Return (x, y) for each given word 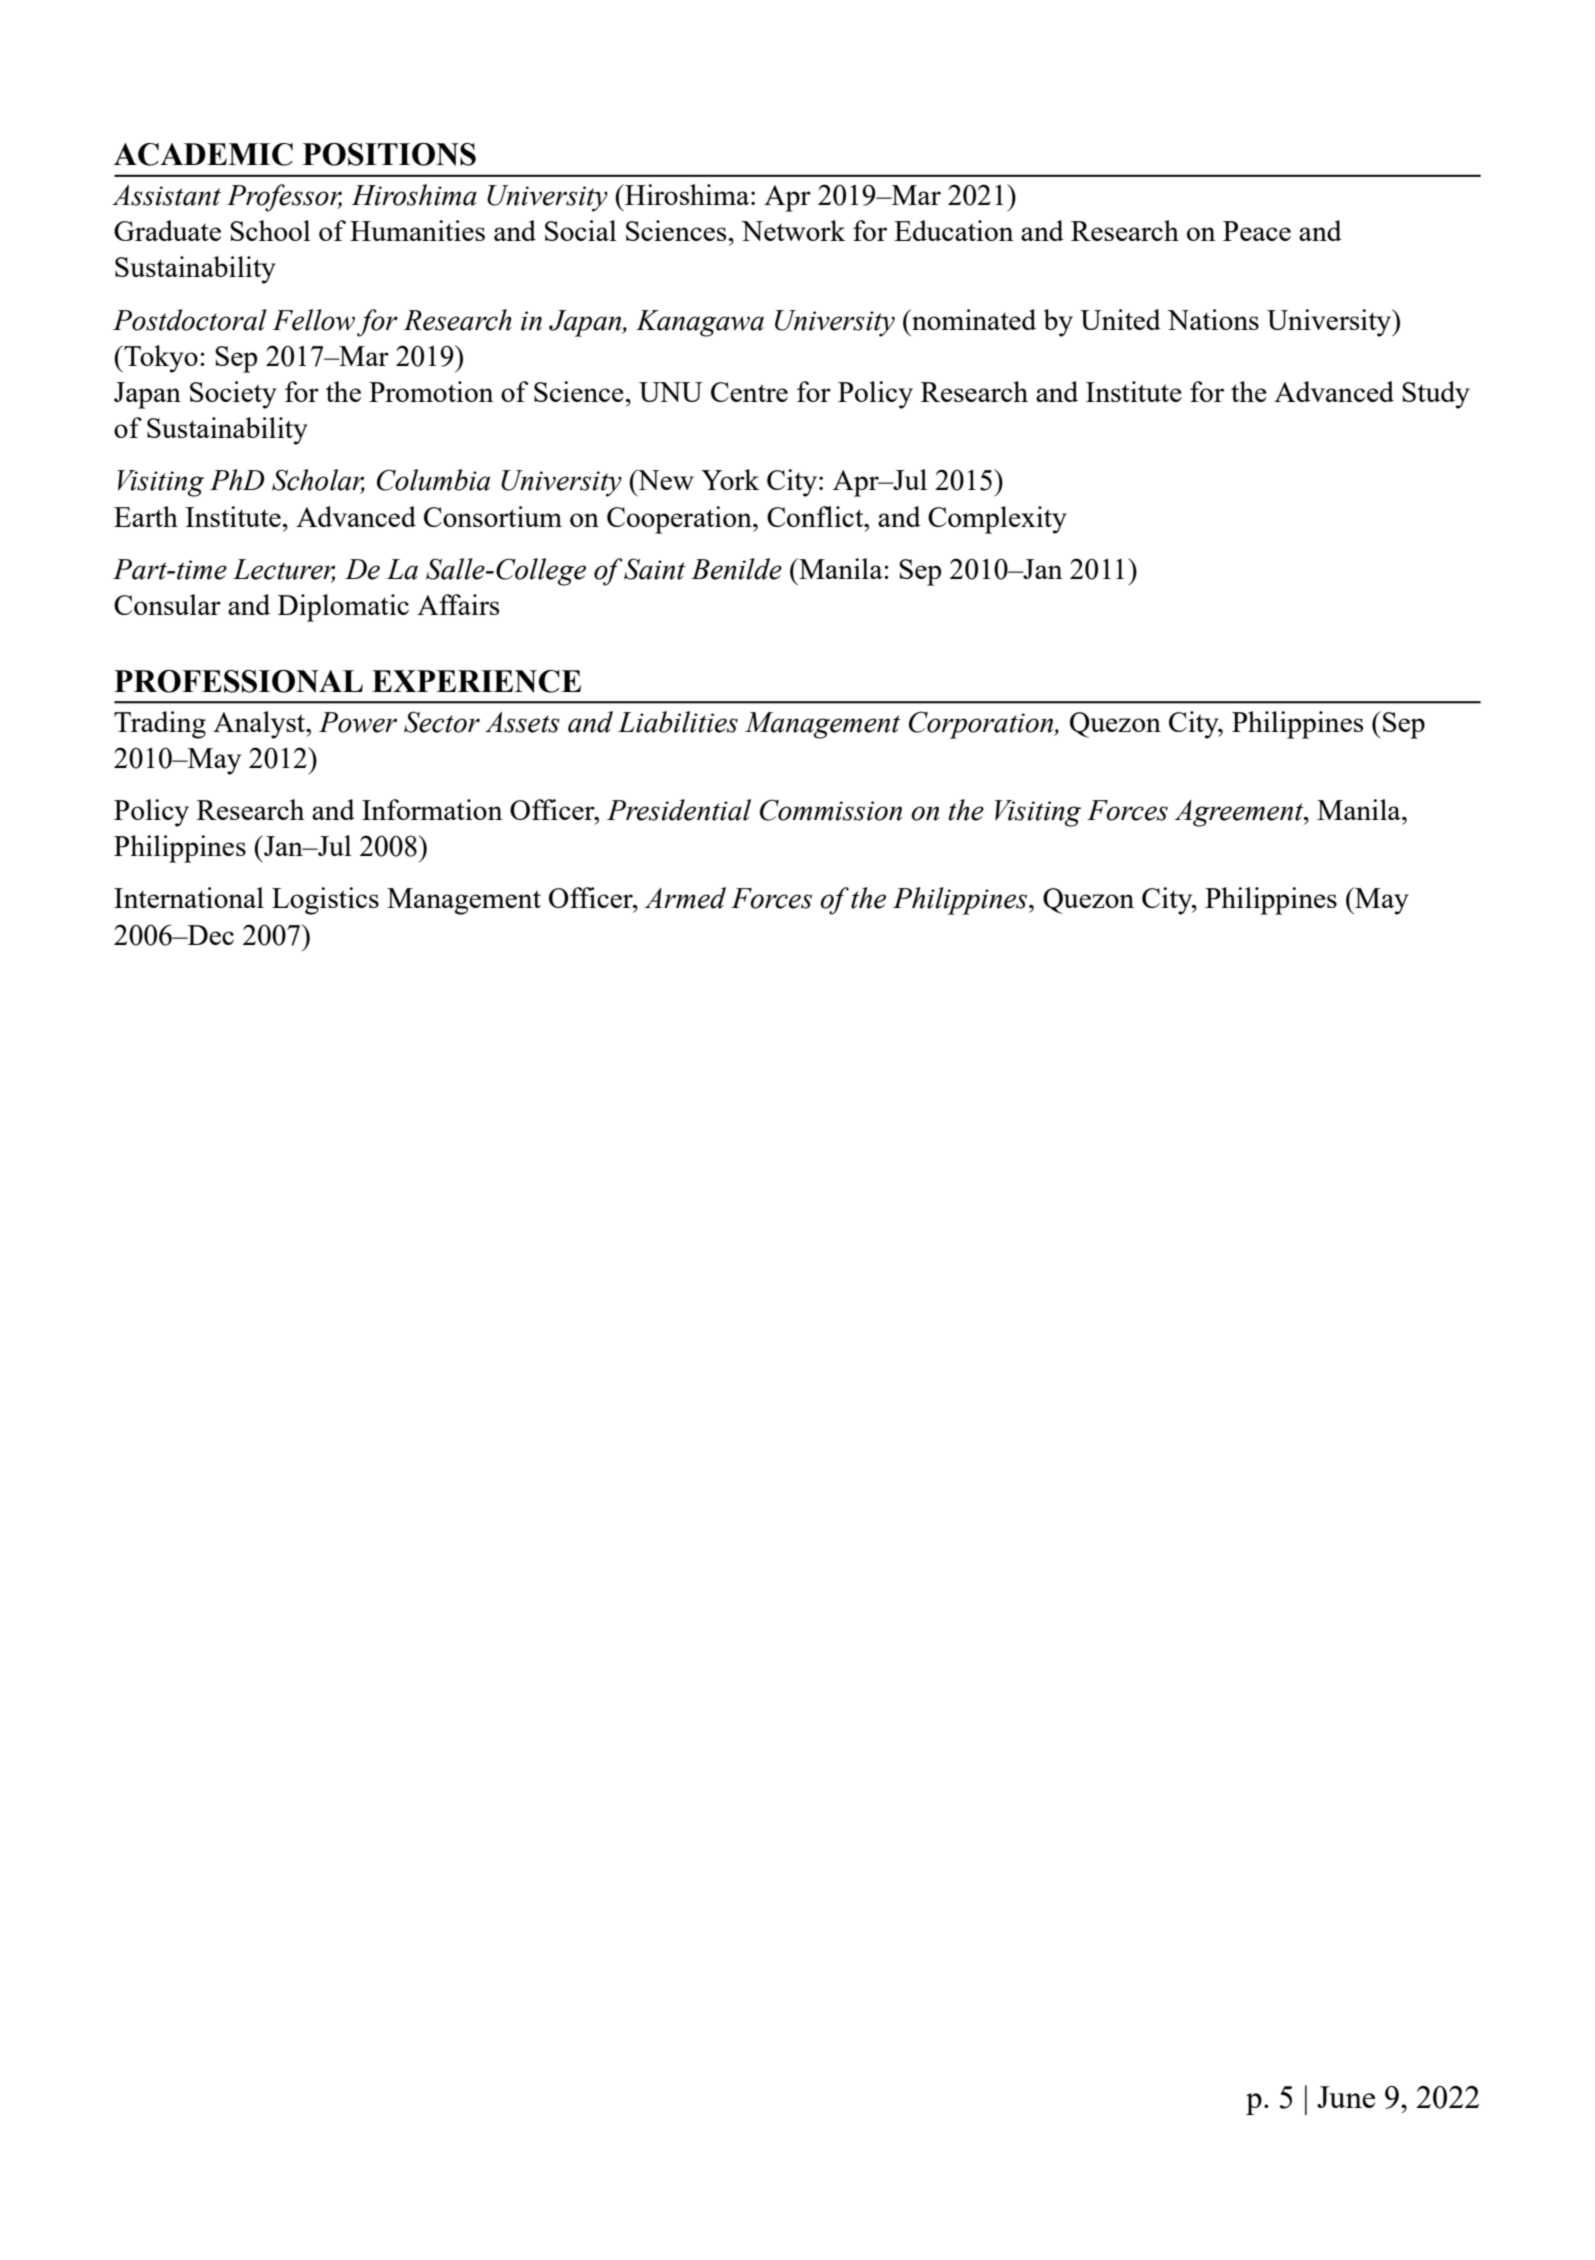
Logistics (325, 901)
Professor (284, 198)
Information (432, 809)
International (189, 897)
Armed (685, 898)
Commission (831, 810)
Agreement (1240, 813)
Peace (1257, 231)
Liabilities (678, 722)
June (1346, 2097)
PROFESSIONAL (238, 681)
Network (793, 230)
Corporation (982, 725)
